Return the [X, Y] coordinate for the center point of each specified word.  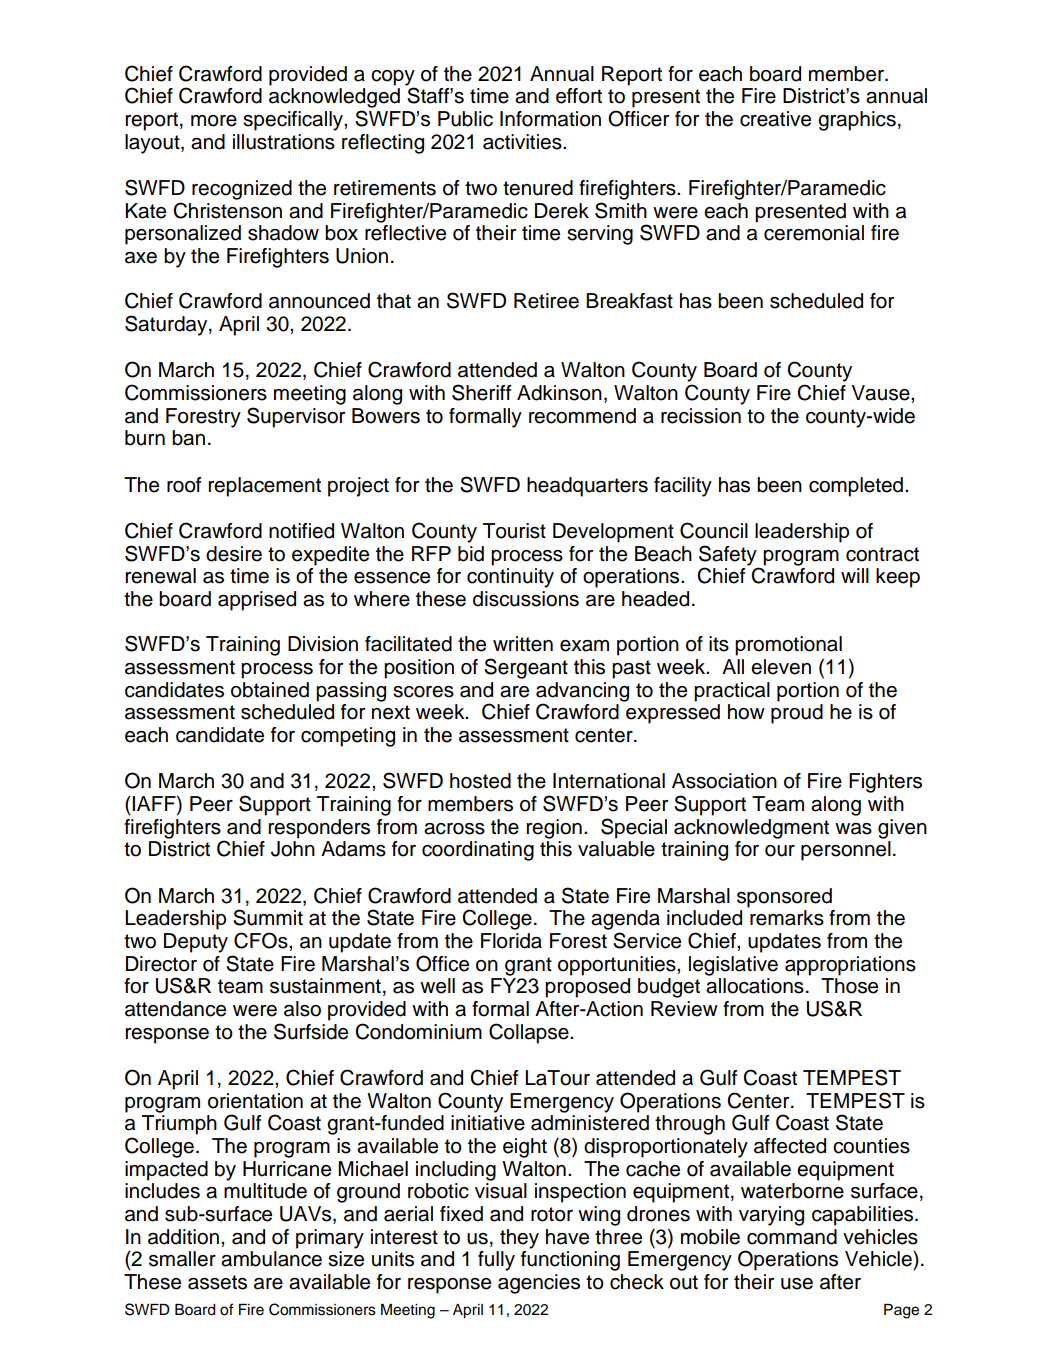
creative [775, 119]
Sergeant [526, 668]
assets [217, 1282]
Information [550, 119]
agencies [539, 1284]
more [214, 121]
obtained [270, 690]
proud [797, 714]
